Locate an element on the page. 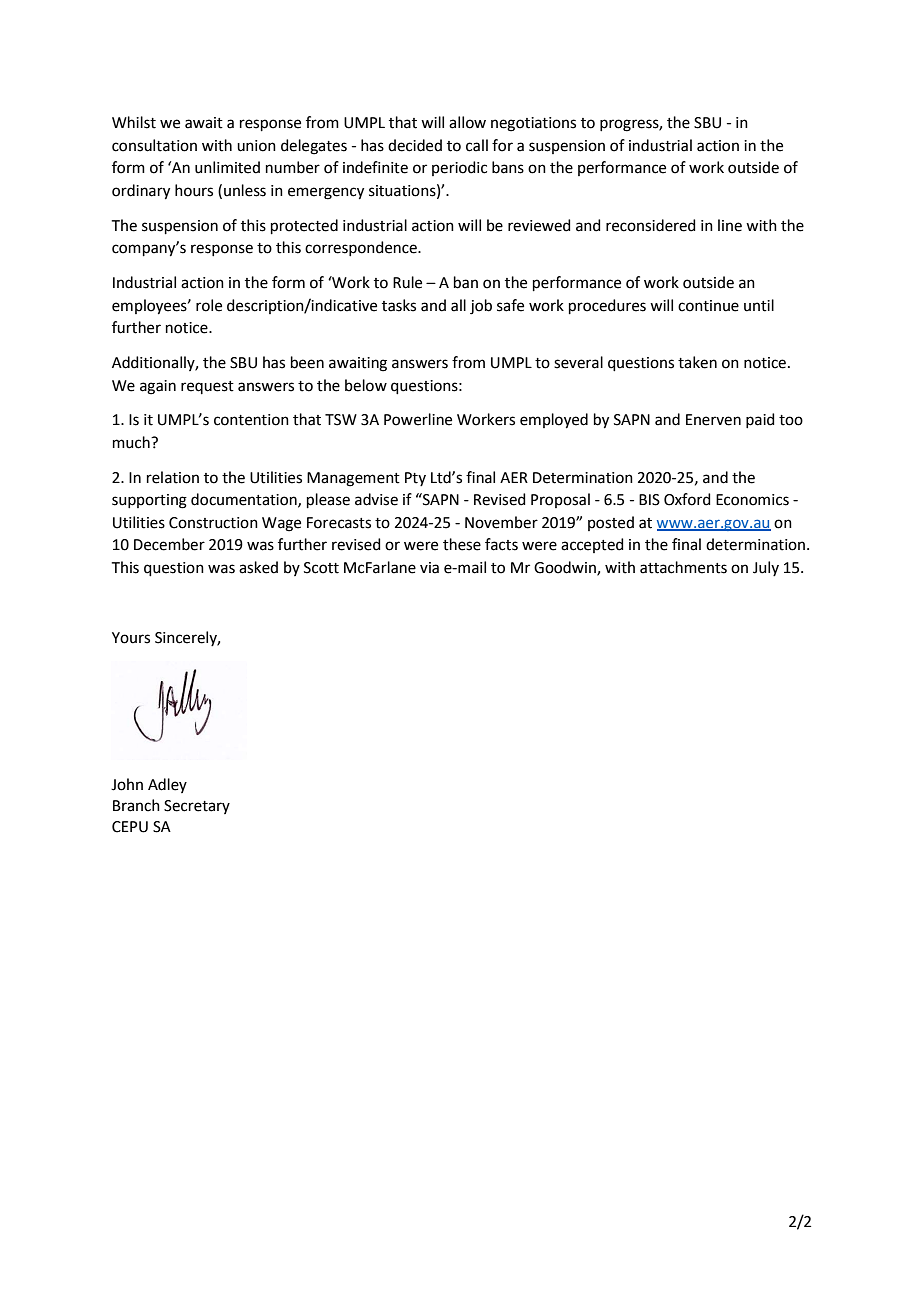 The width and height of the document is (924, 1308). union is located at coordinates (256, 146).
